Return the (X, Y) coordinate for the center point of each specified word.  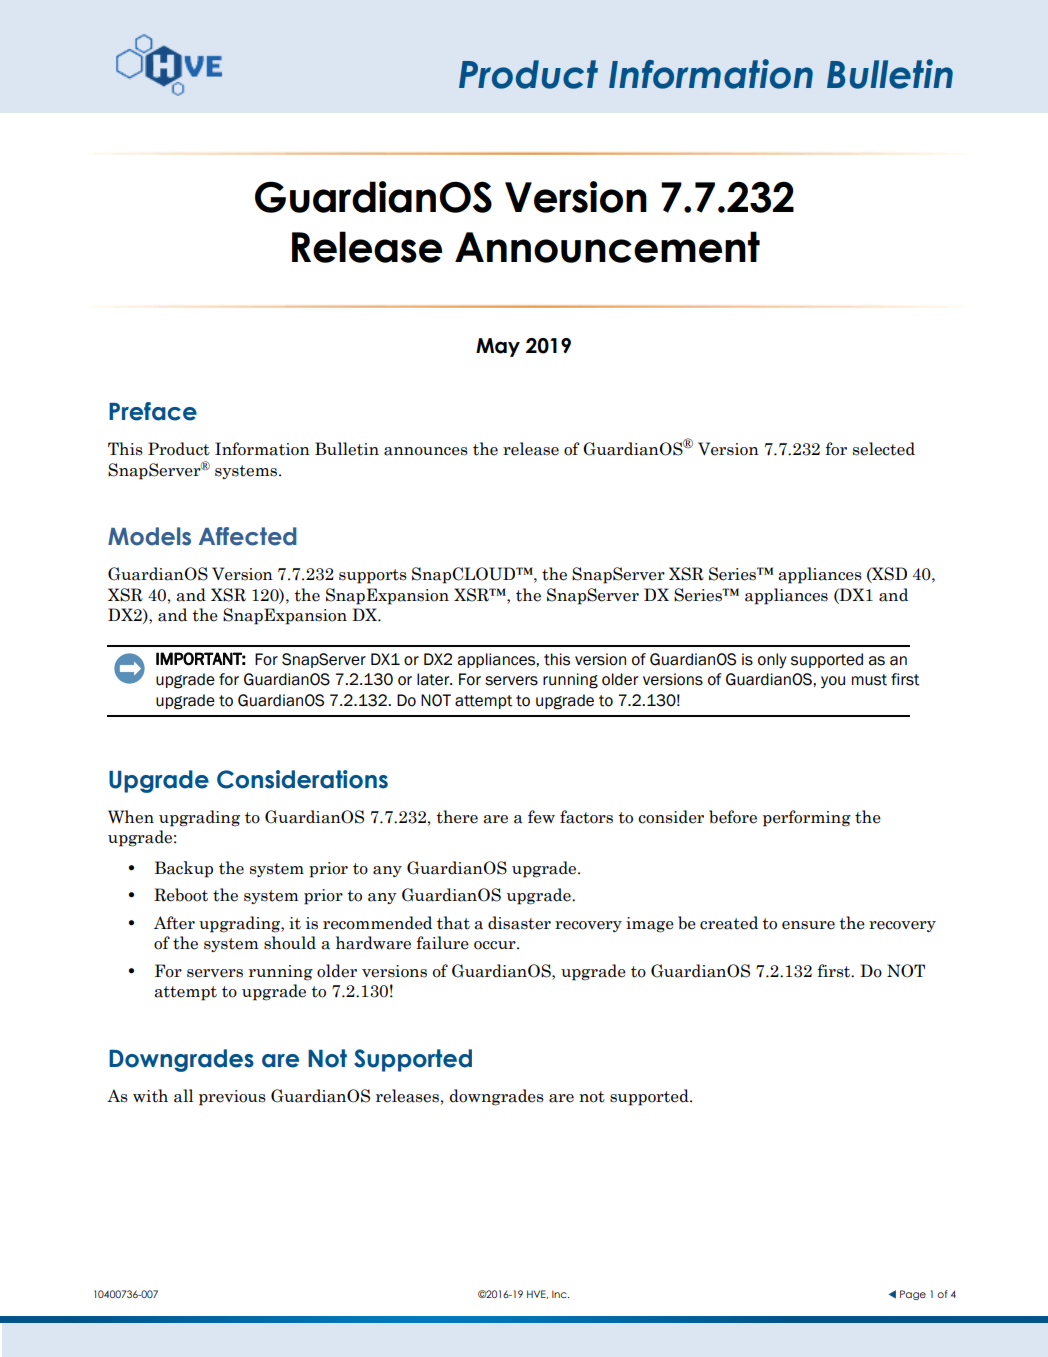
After (174, 923)
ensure (808, 925)
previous (232, 1098)
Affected (248, 536)
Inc (560, 1294)
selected (884, 449)
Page (913, 1295)
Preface (153, 411)
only (772, 660)
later (434, 679)
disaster (519, 923)
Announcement (607, 247)
